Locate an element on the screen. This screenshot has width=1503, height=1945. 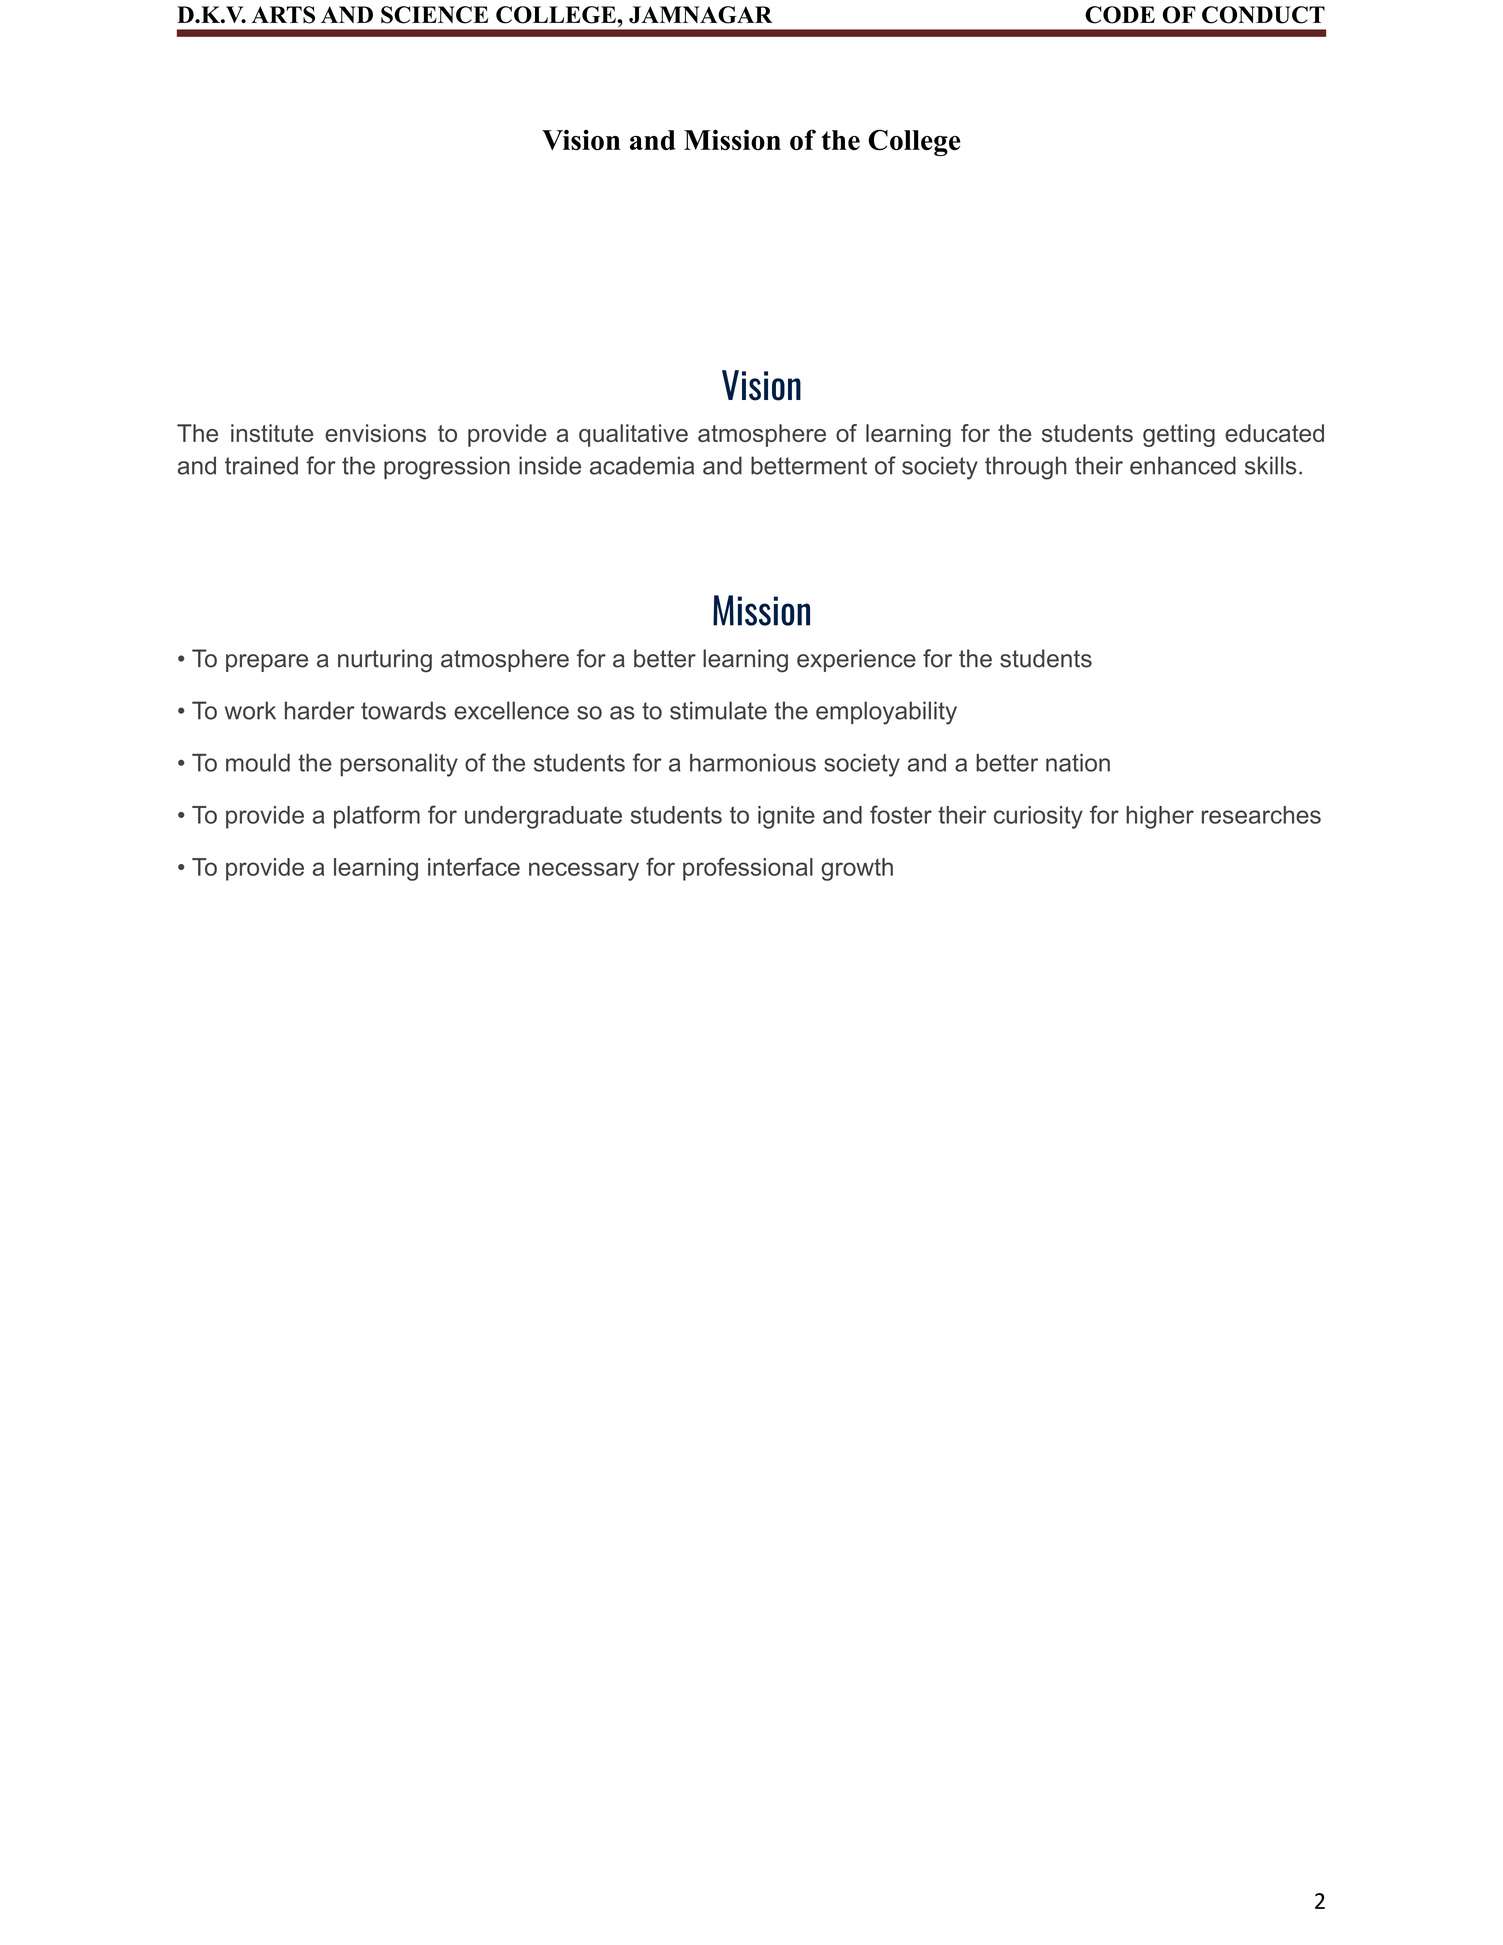
experience is located at coordinates (856, 660).
